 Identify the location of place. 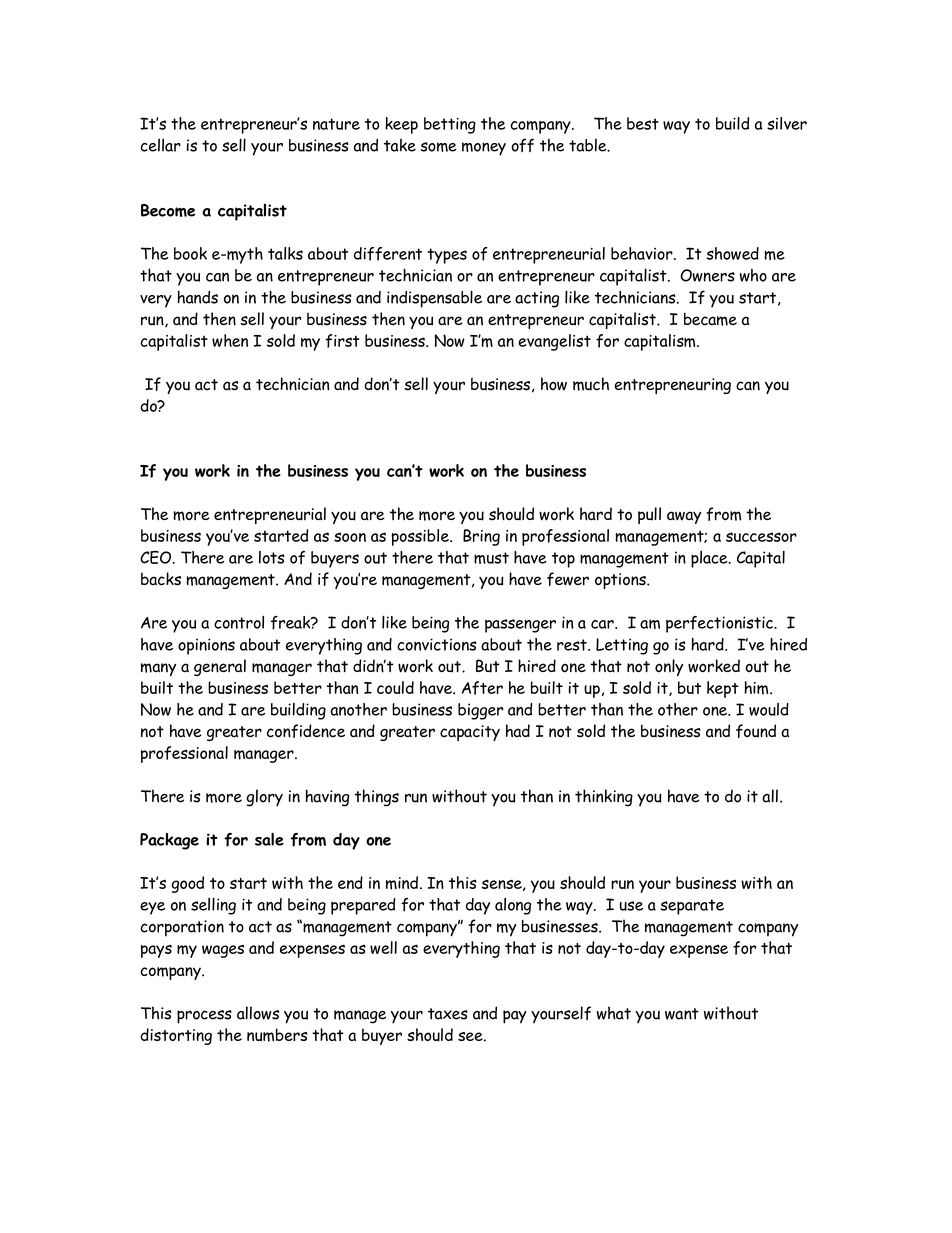
(710, 559).
